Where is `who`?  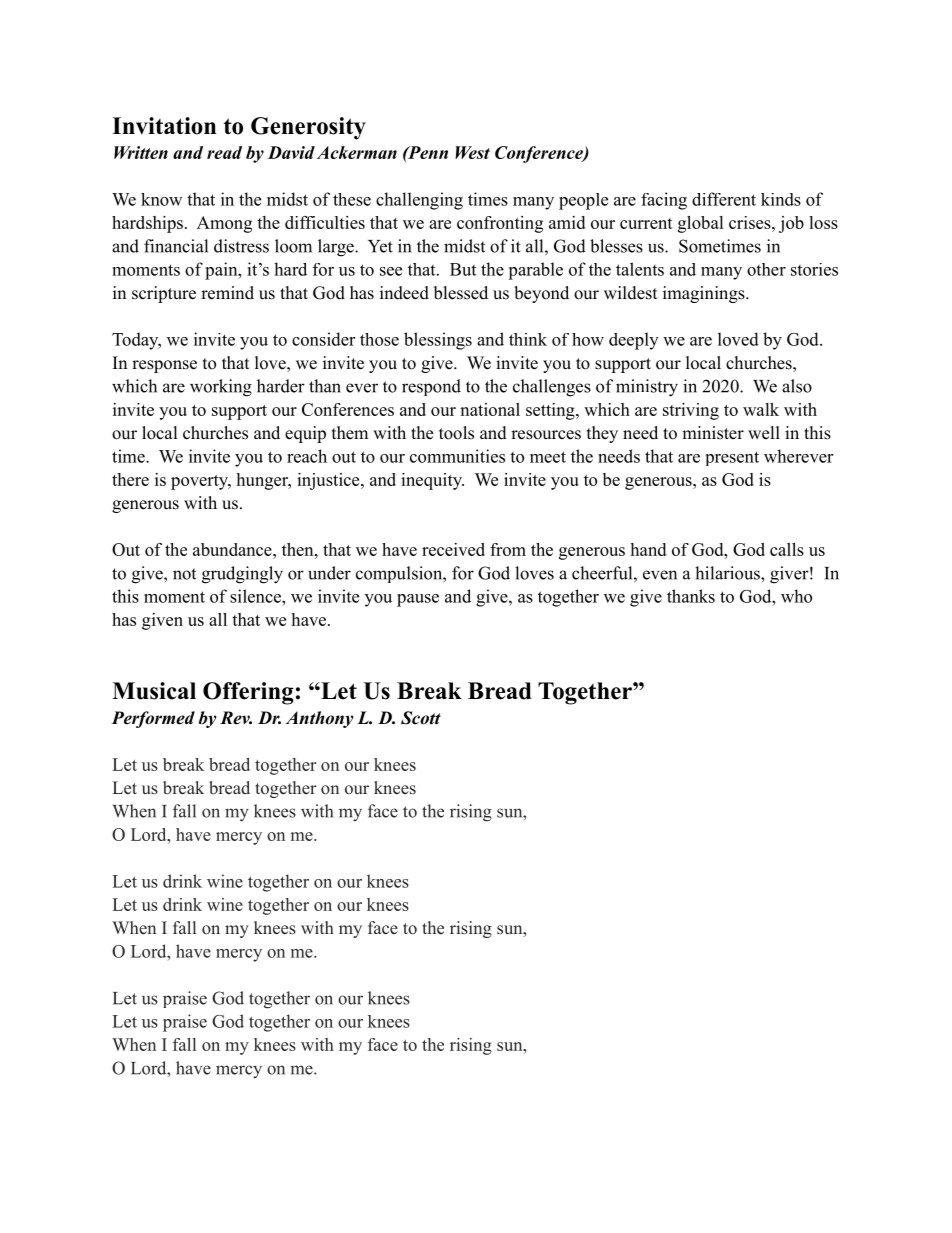 who is located at coordinates (796, 596).
